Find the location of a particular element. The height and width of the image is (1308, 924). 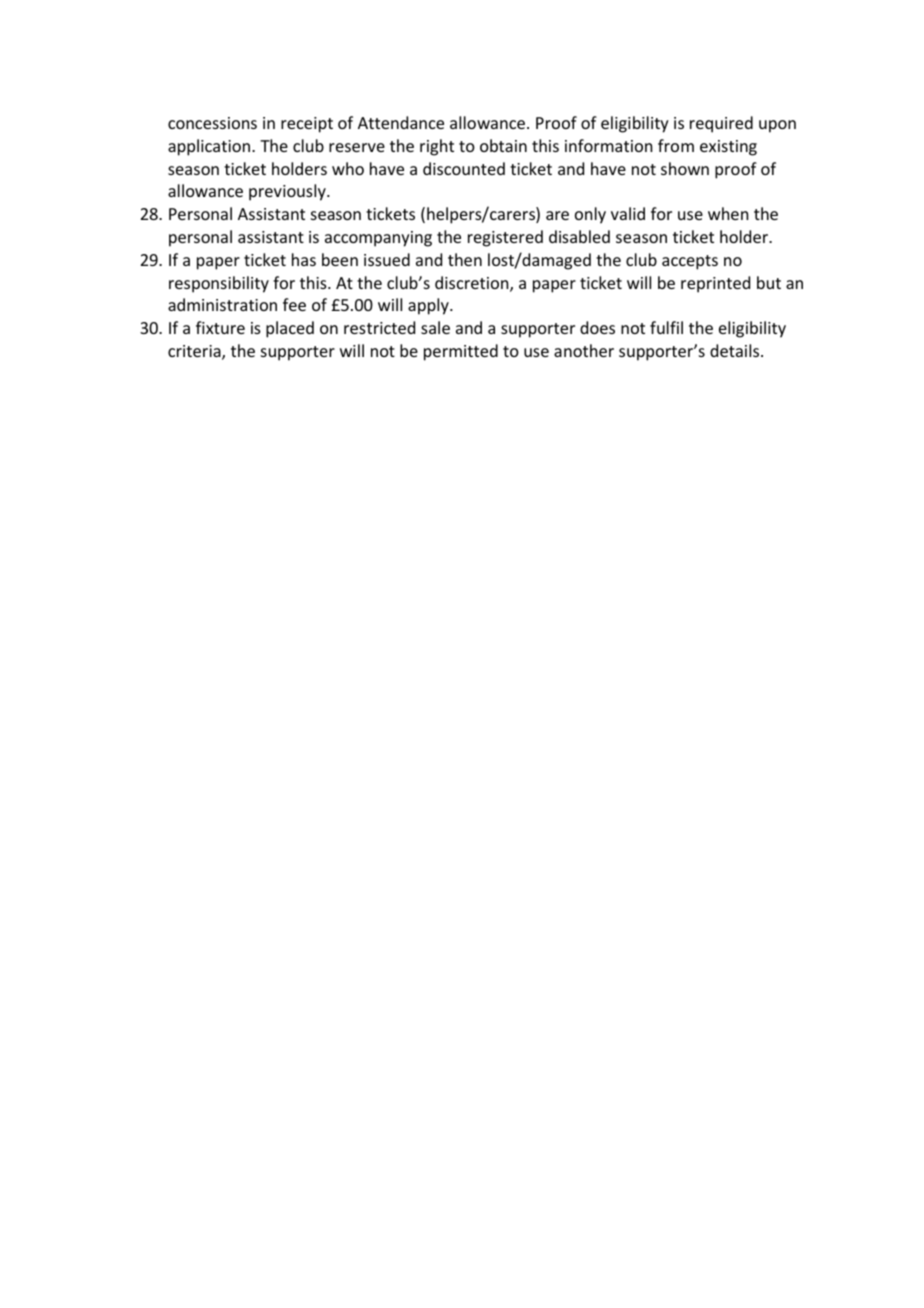

accepts is located at coordinates (690, 262).
